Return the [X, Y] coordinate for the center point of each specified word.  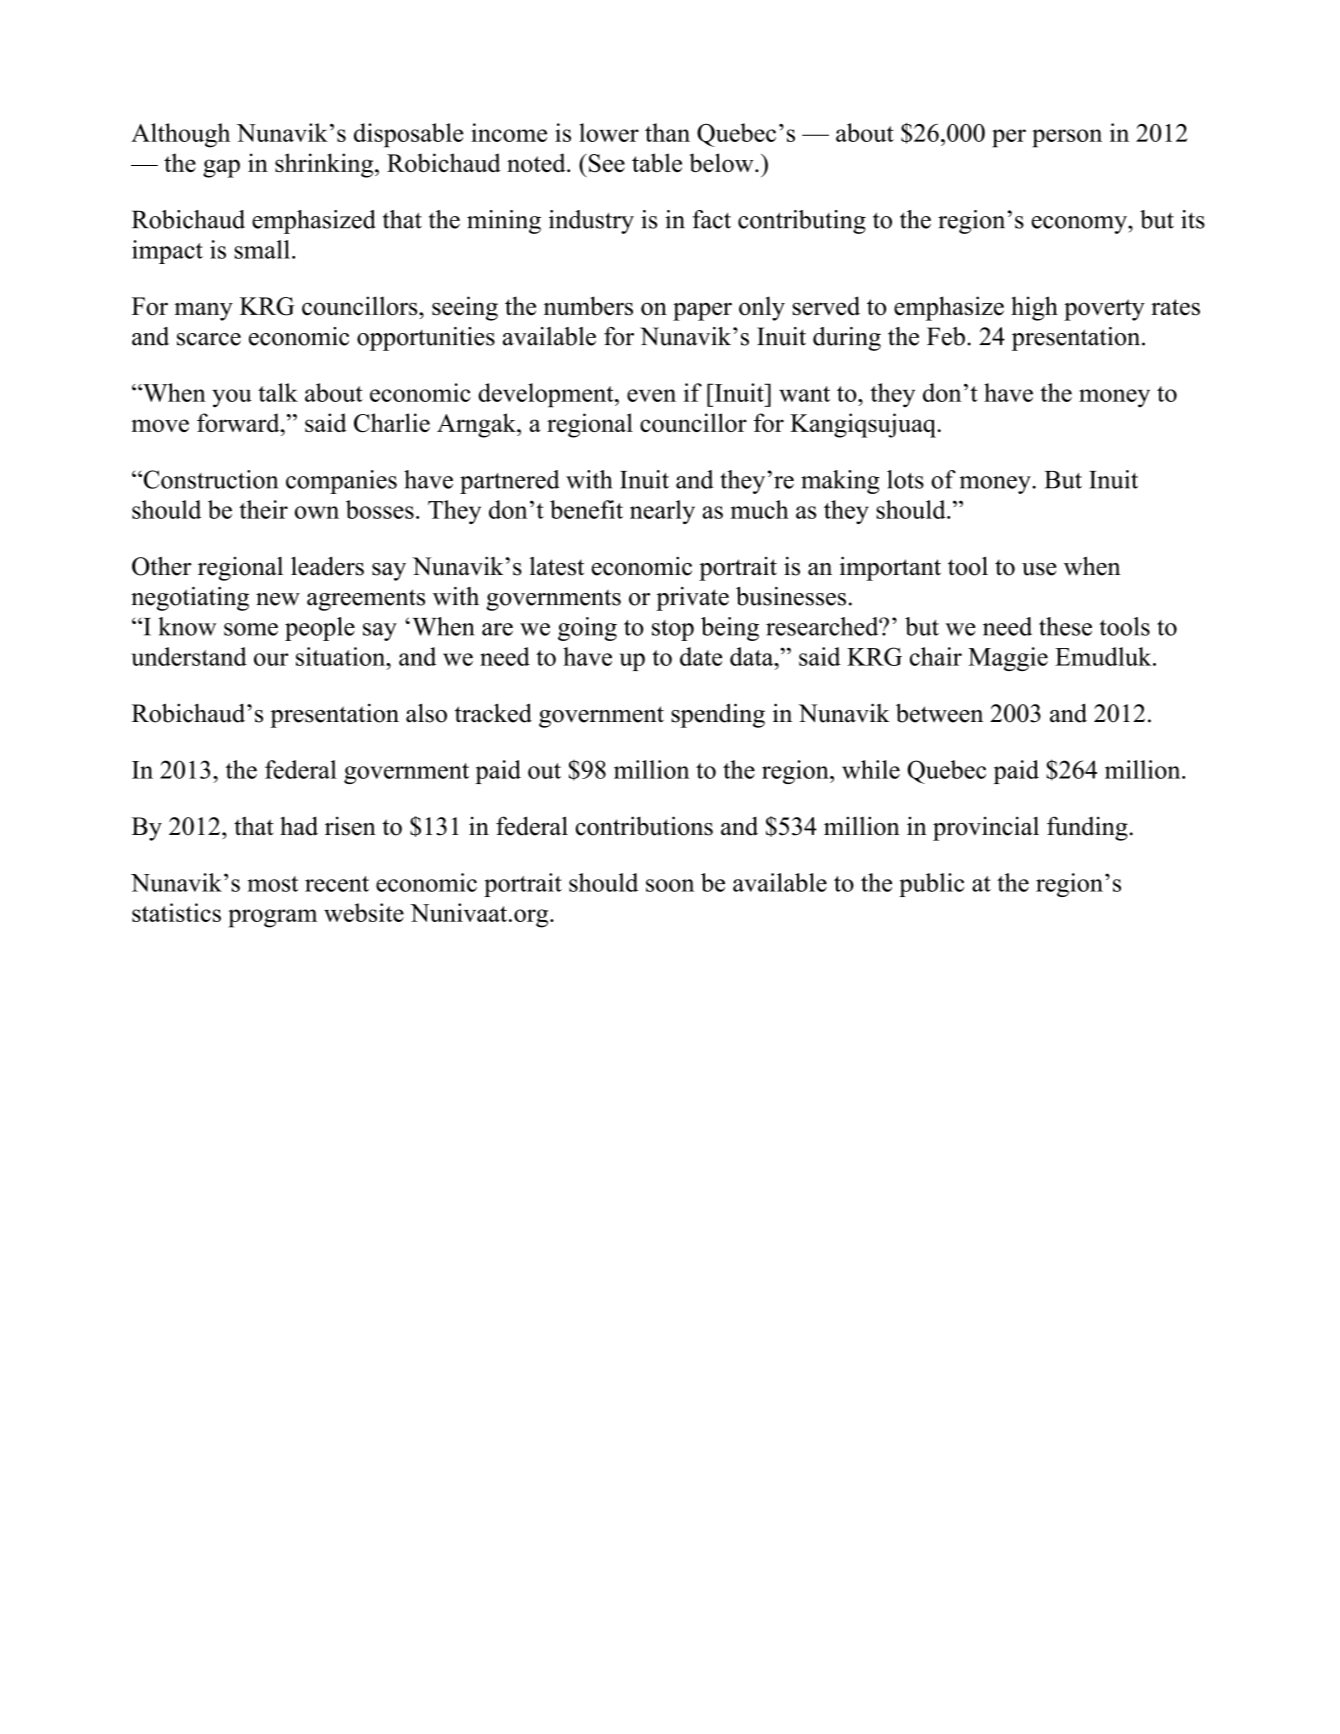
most [273, 884]
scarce [209, 339]
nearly [662, 512]
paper [702, 311]
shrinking [325, 165]
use [1039, 569]
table [657, 162]
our [271, 659]
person [1067, 138]
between [939, 713]
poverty [1104, 310]
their [263, 509]
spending [718, 715]
